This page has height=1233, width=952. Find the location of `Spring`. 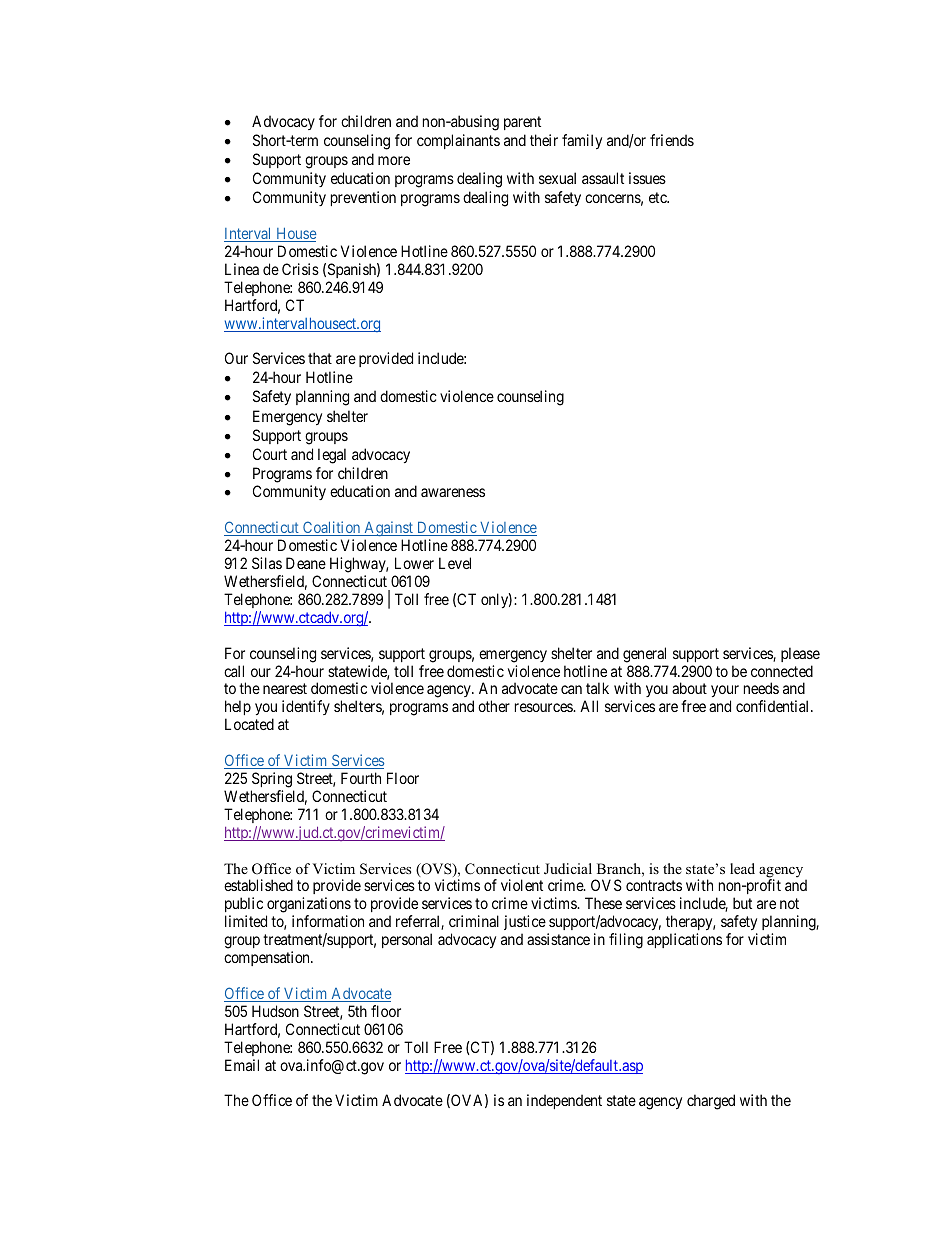

Spring is located at coordinates (272, 780).
